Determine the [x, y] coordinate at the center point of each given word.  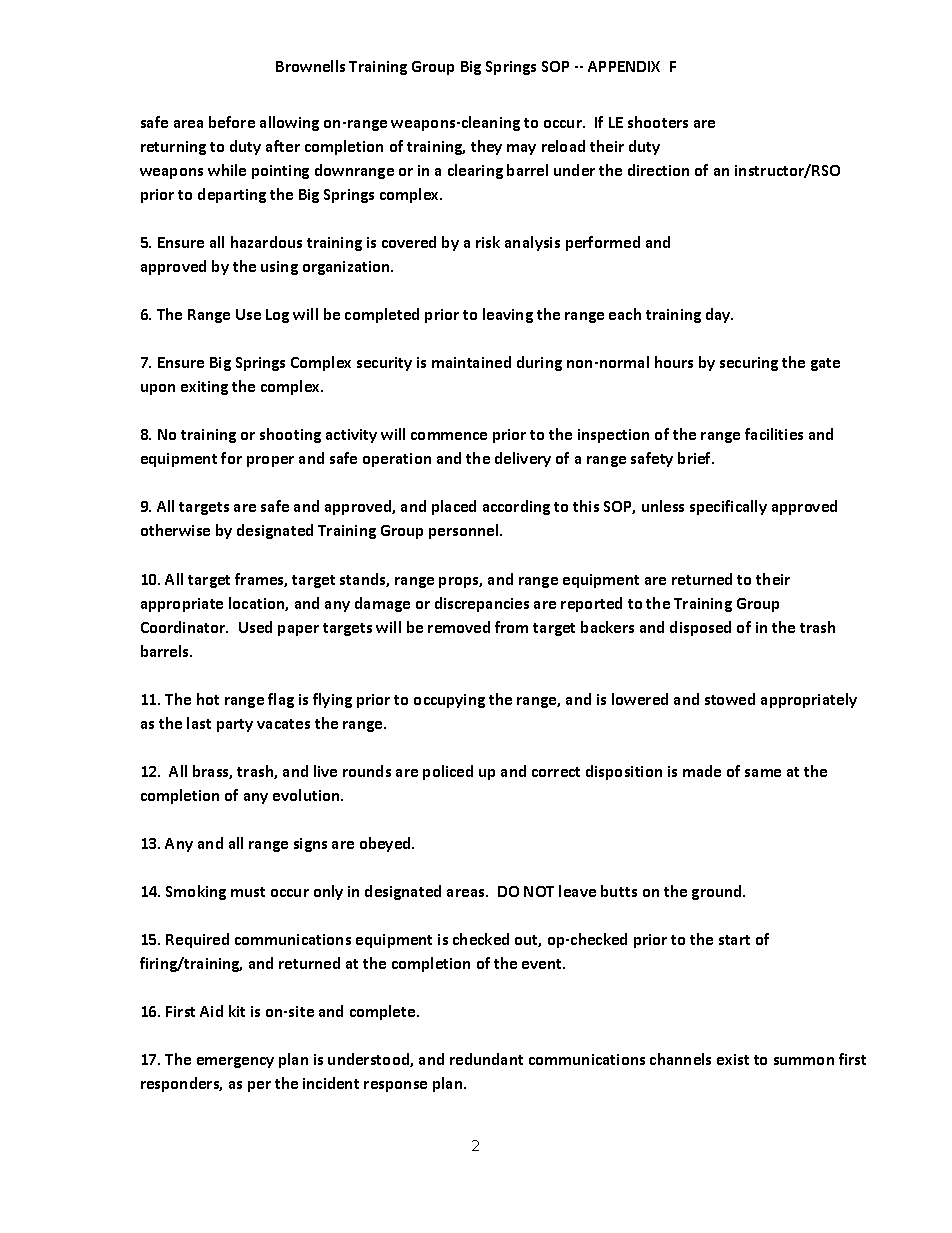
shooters [658, 122]
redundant [486, 1059]
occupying [449, 701]
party [235, 725]
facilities [774, 434]
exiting [204, 388]
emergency [235, 1062]
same [763, 773]
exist [733, 1059]
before [232, 122]
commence [449, 436]
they [486, 147]
